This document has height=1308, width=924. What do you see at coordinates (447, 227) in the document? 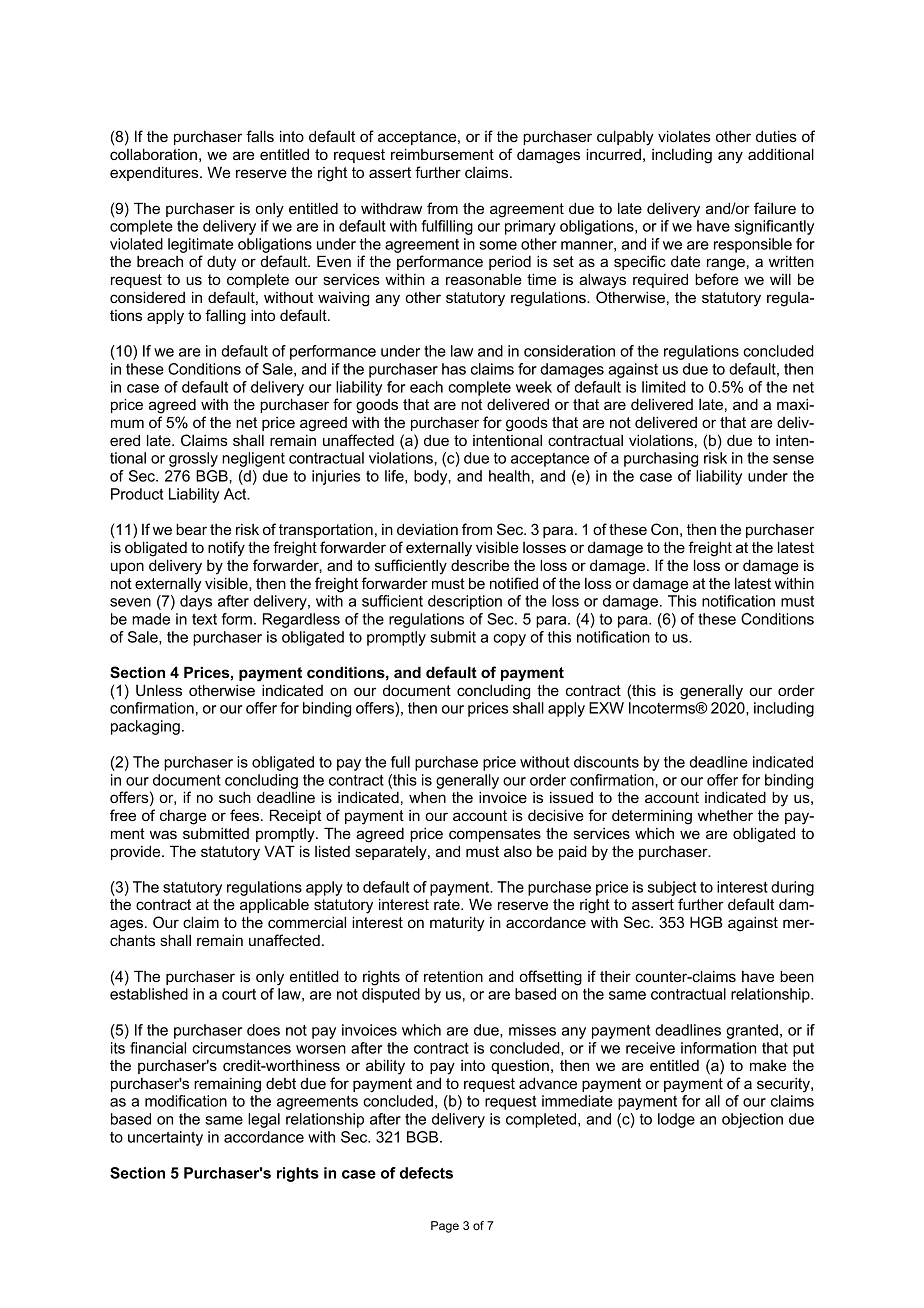
I see `fulfilling` at bounding box center [447, 227].
